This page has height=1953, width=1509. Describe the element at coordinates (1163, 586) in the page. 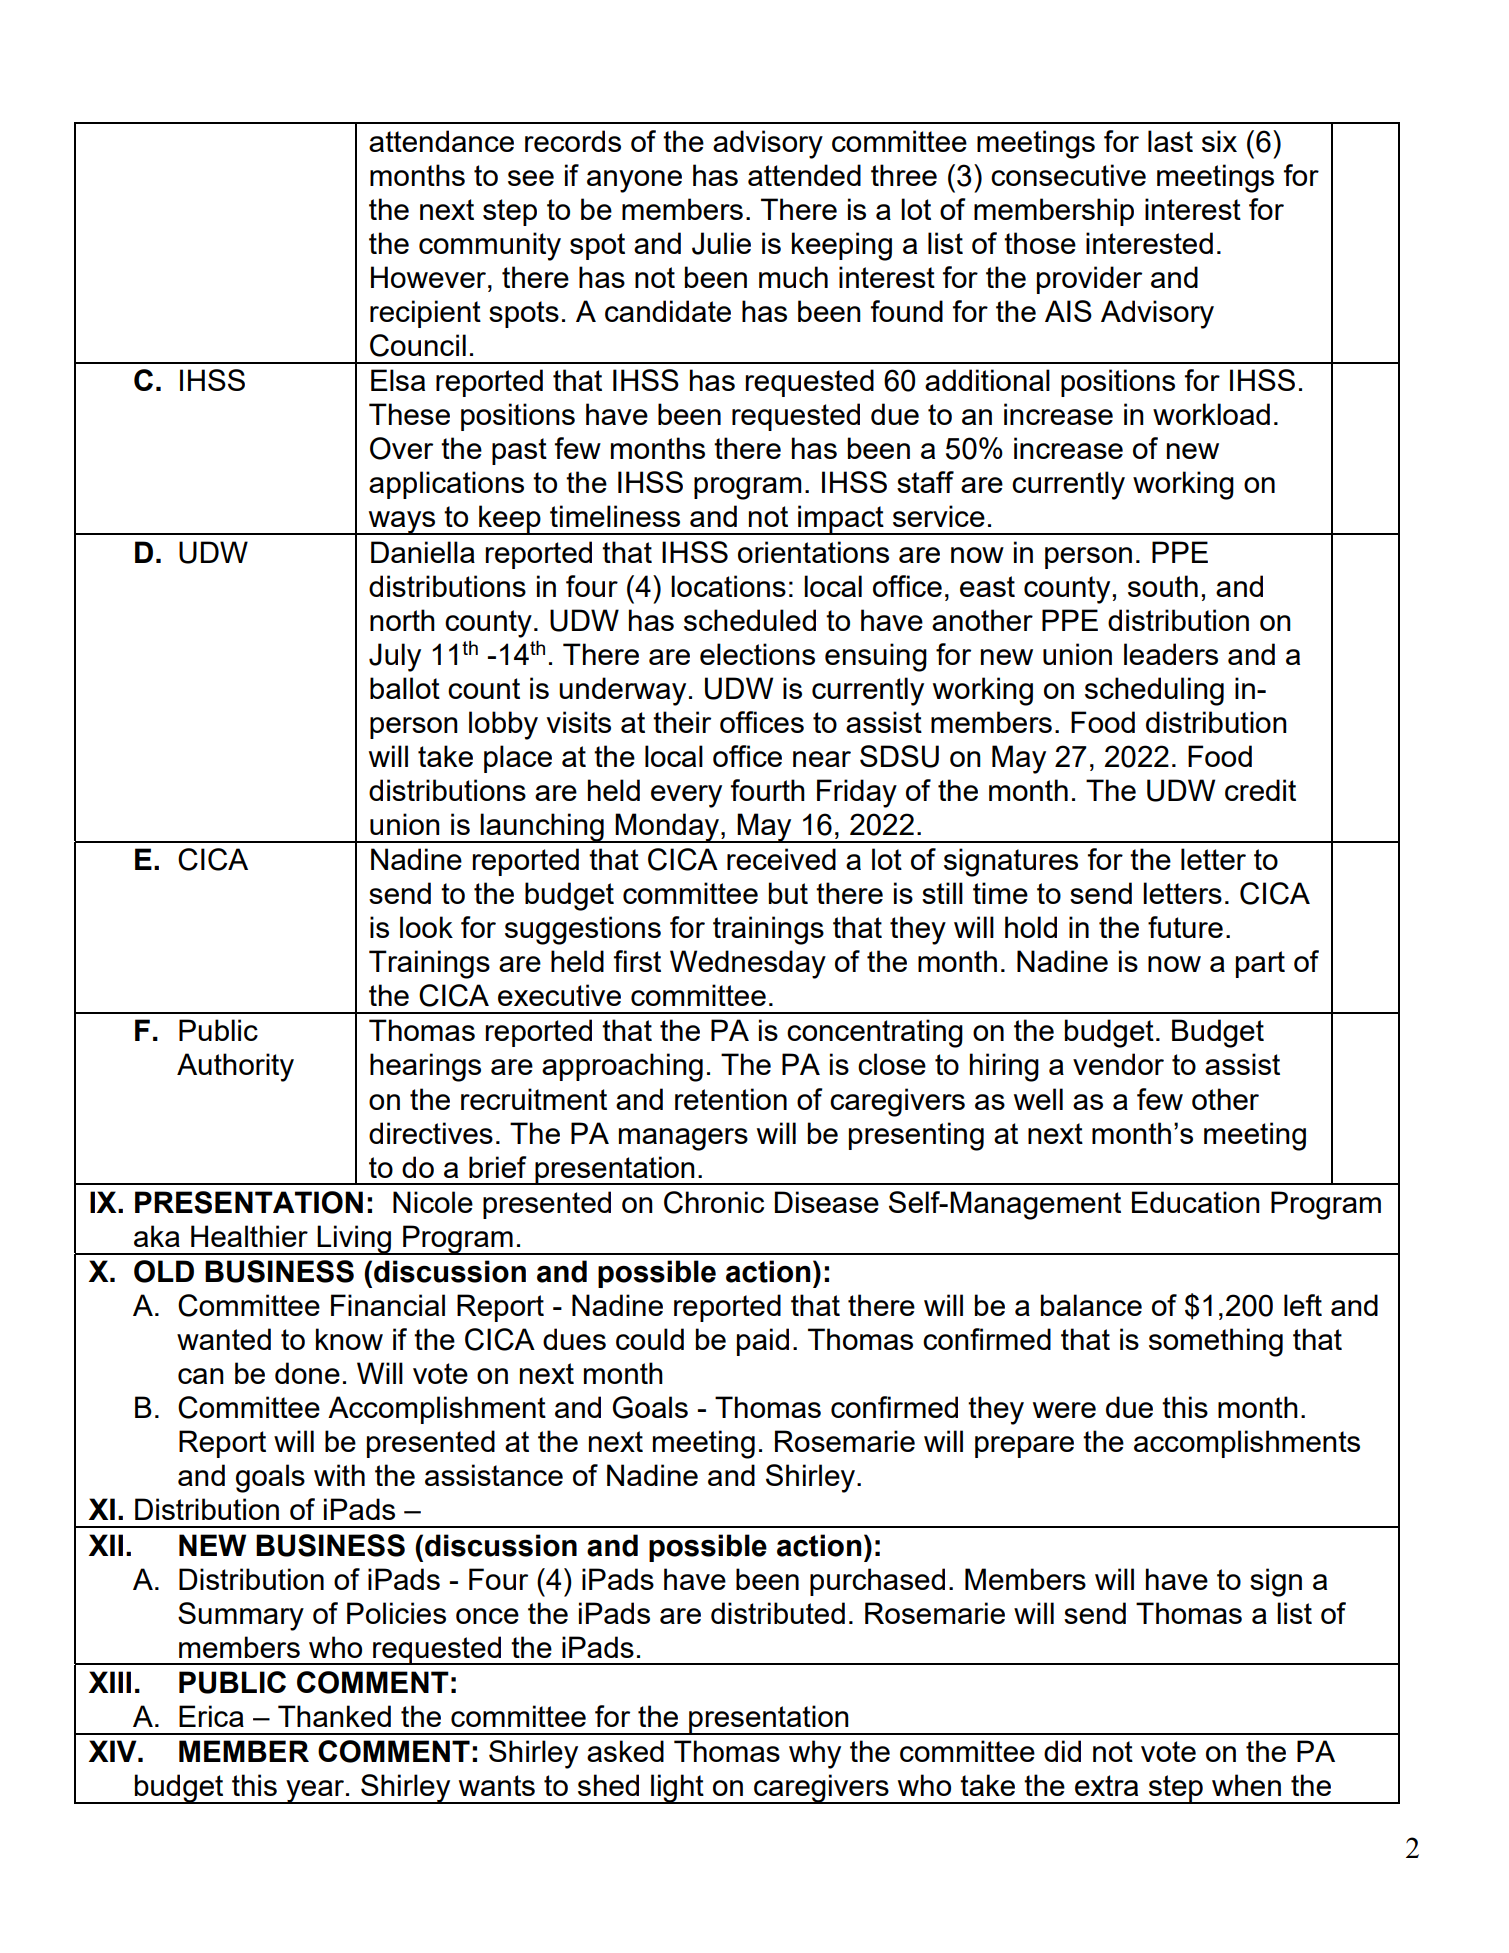

I see `south` at that location.
